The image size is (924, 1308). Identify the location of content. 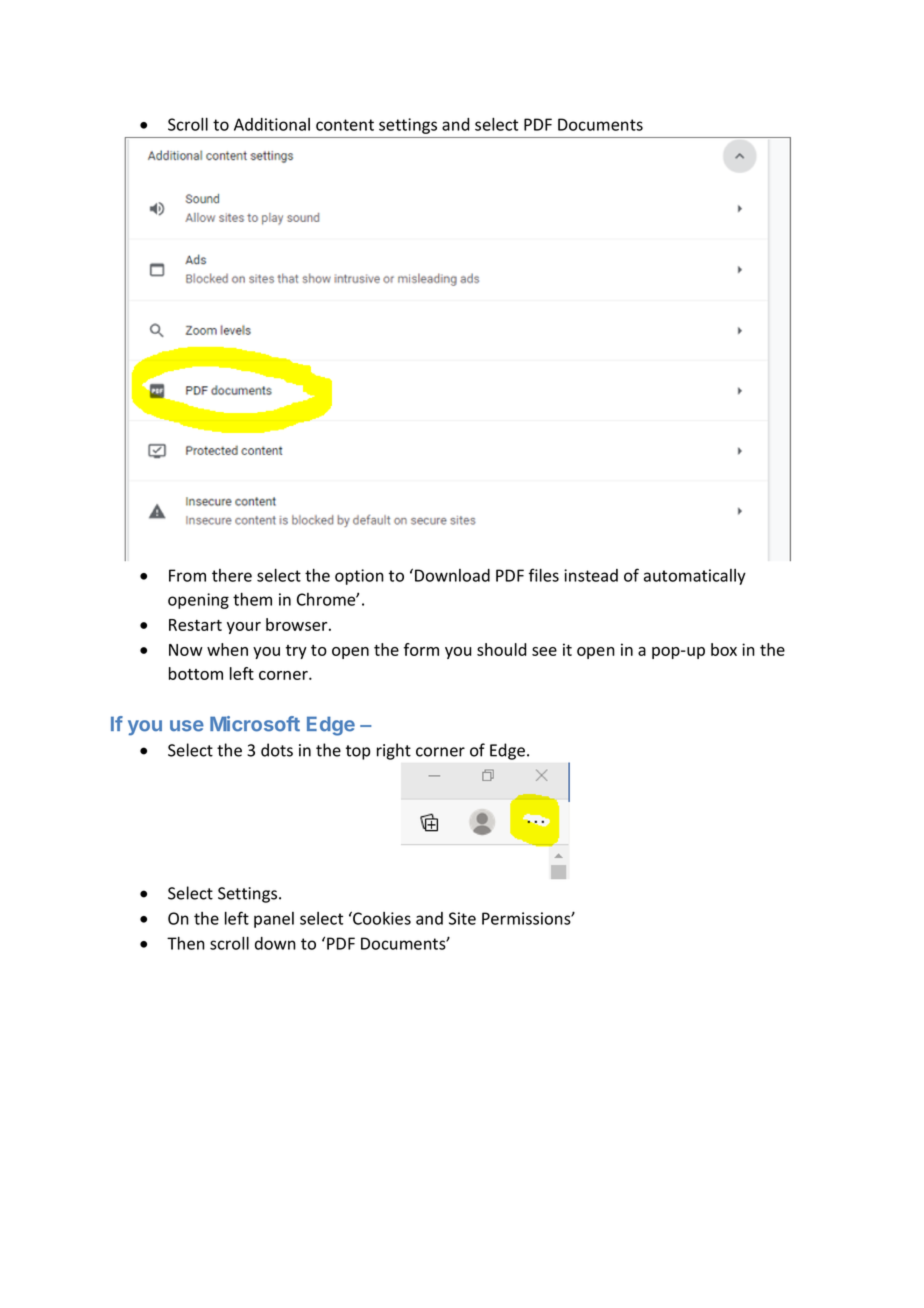
(345, 125).
